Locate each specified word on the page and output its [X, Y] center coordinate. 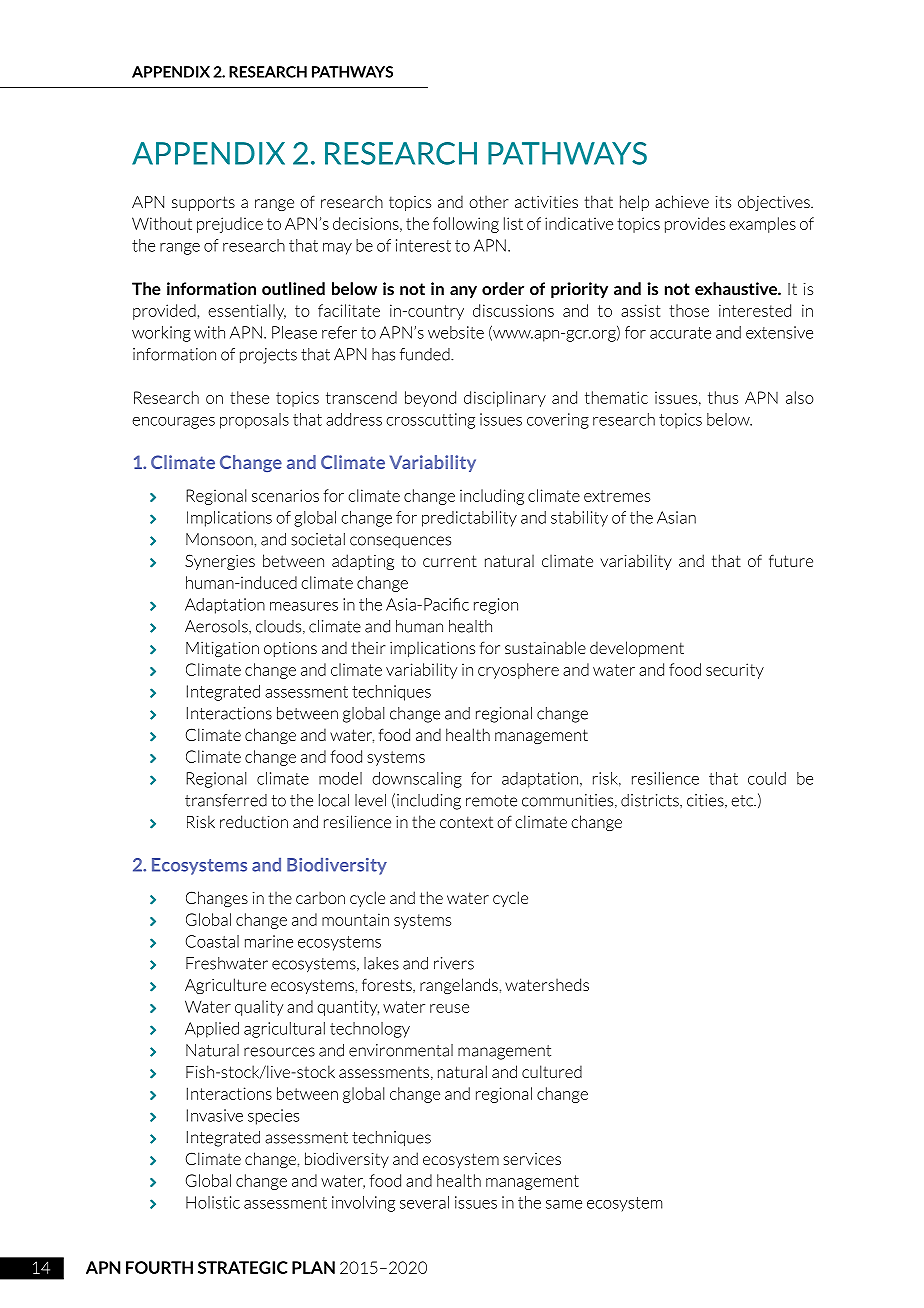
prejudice [230, 225]
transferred [226, 800]
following [466, 225]
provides [695, 225]
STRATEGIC [242, 1267]
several [424, 1202]
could [767, 778]
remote [491, 801]
